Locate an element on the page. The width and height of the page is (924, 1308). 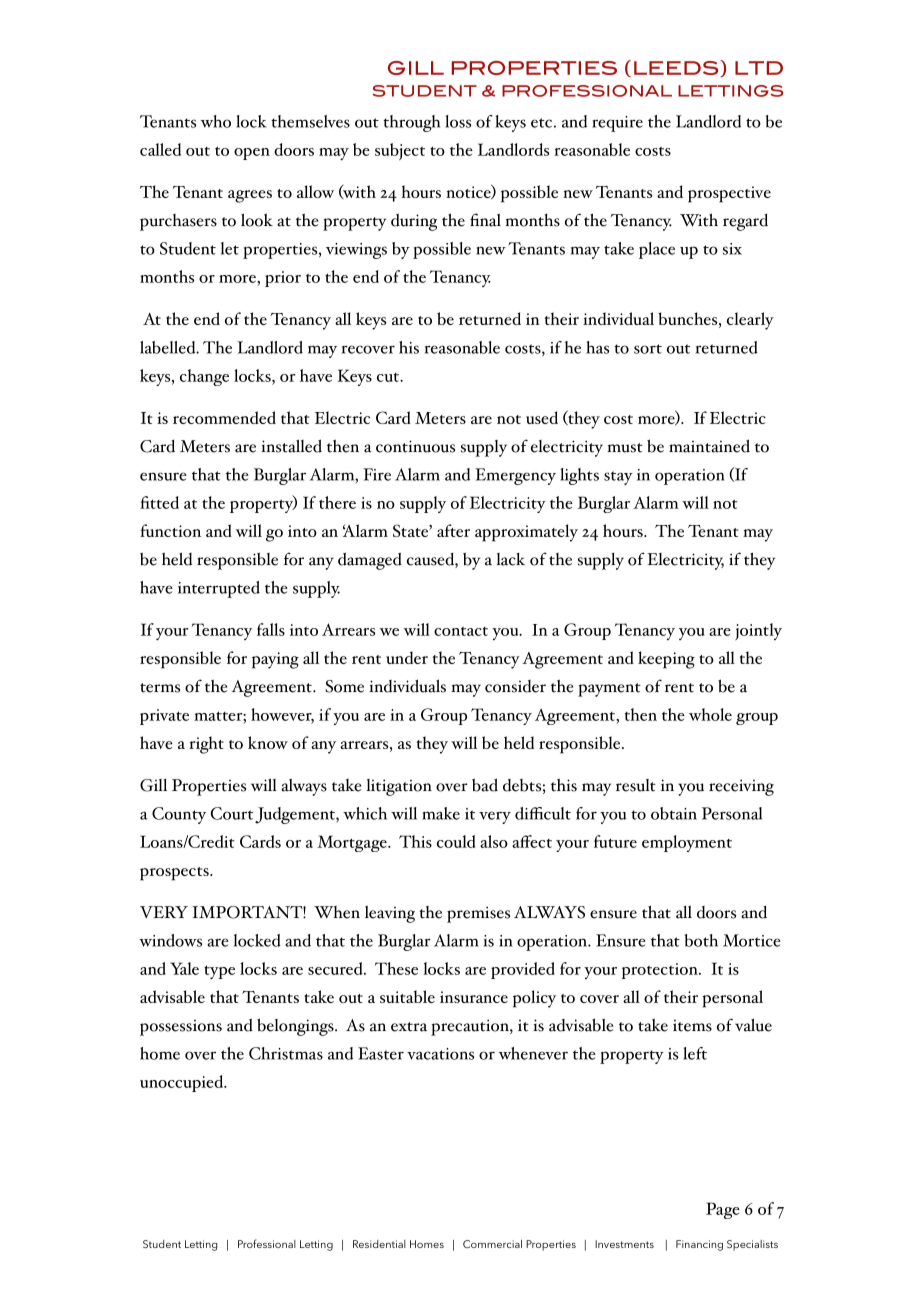
unoccupied is located at coordinates (183, 1083).
